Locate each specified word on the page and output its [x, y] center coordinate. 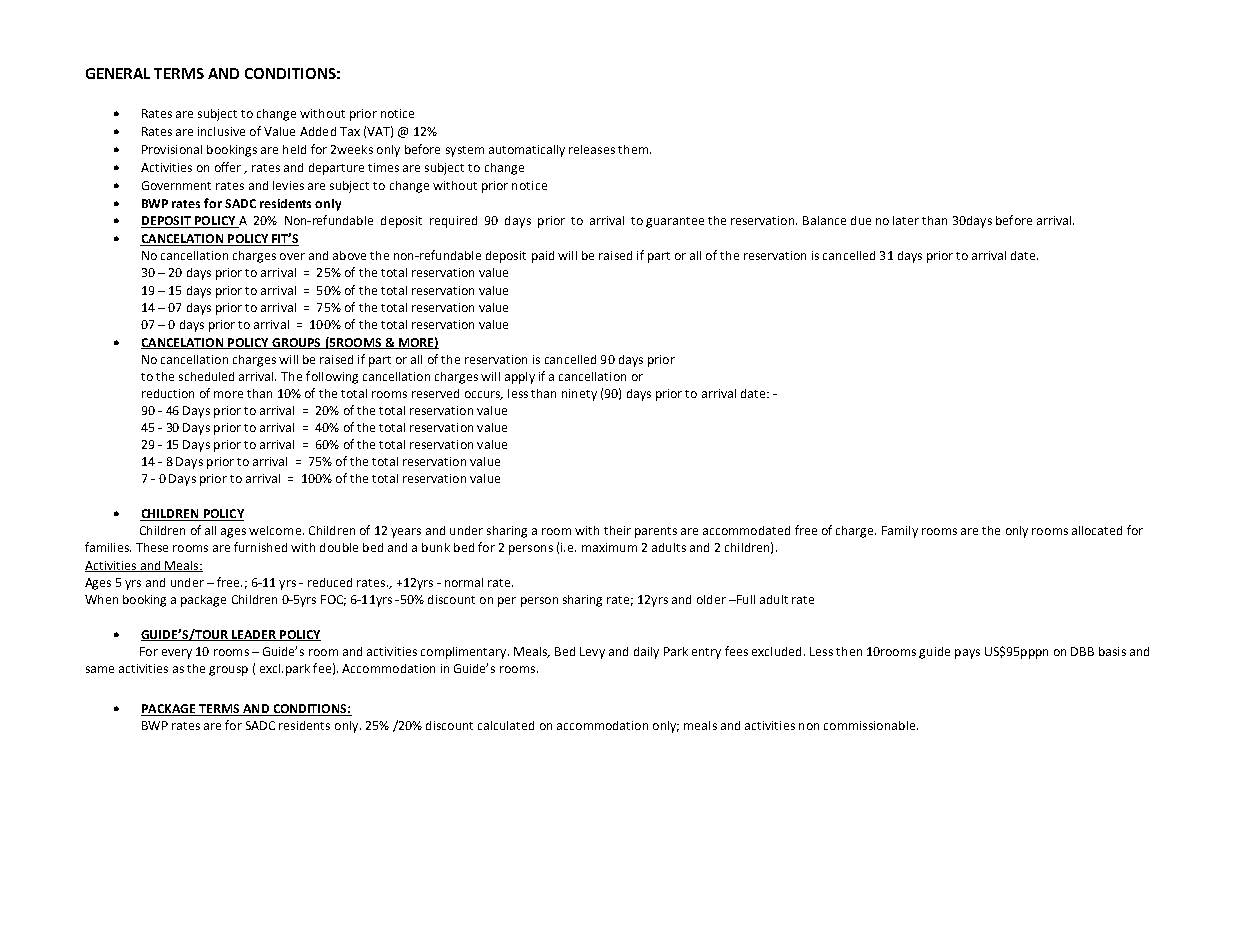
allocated [1097, 530]
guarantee [675, 222]
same [100, 669]
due [861, 220]
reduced [330, 582]
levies [288, 185]
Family [900, 532]
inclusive [221, 131]
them [633, 149]
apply [520, 378]
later [906, 220]
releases [592, 149]
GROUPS [296, 343]
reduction [168, 393]
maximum [609, 547]
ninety [579, 395]
